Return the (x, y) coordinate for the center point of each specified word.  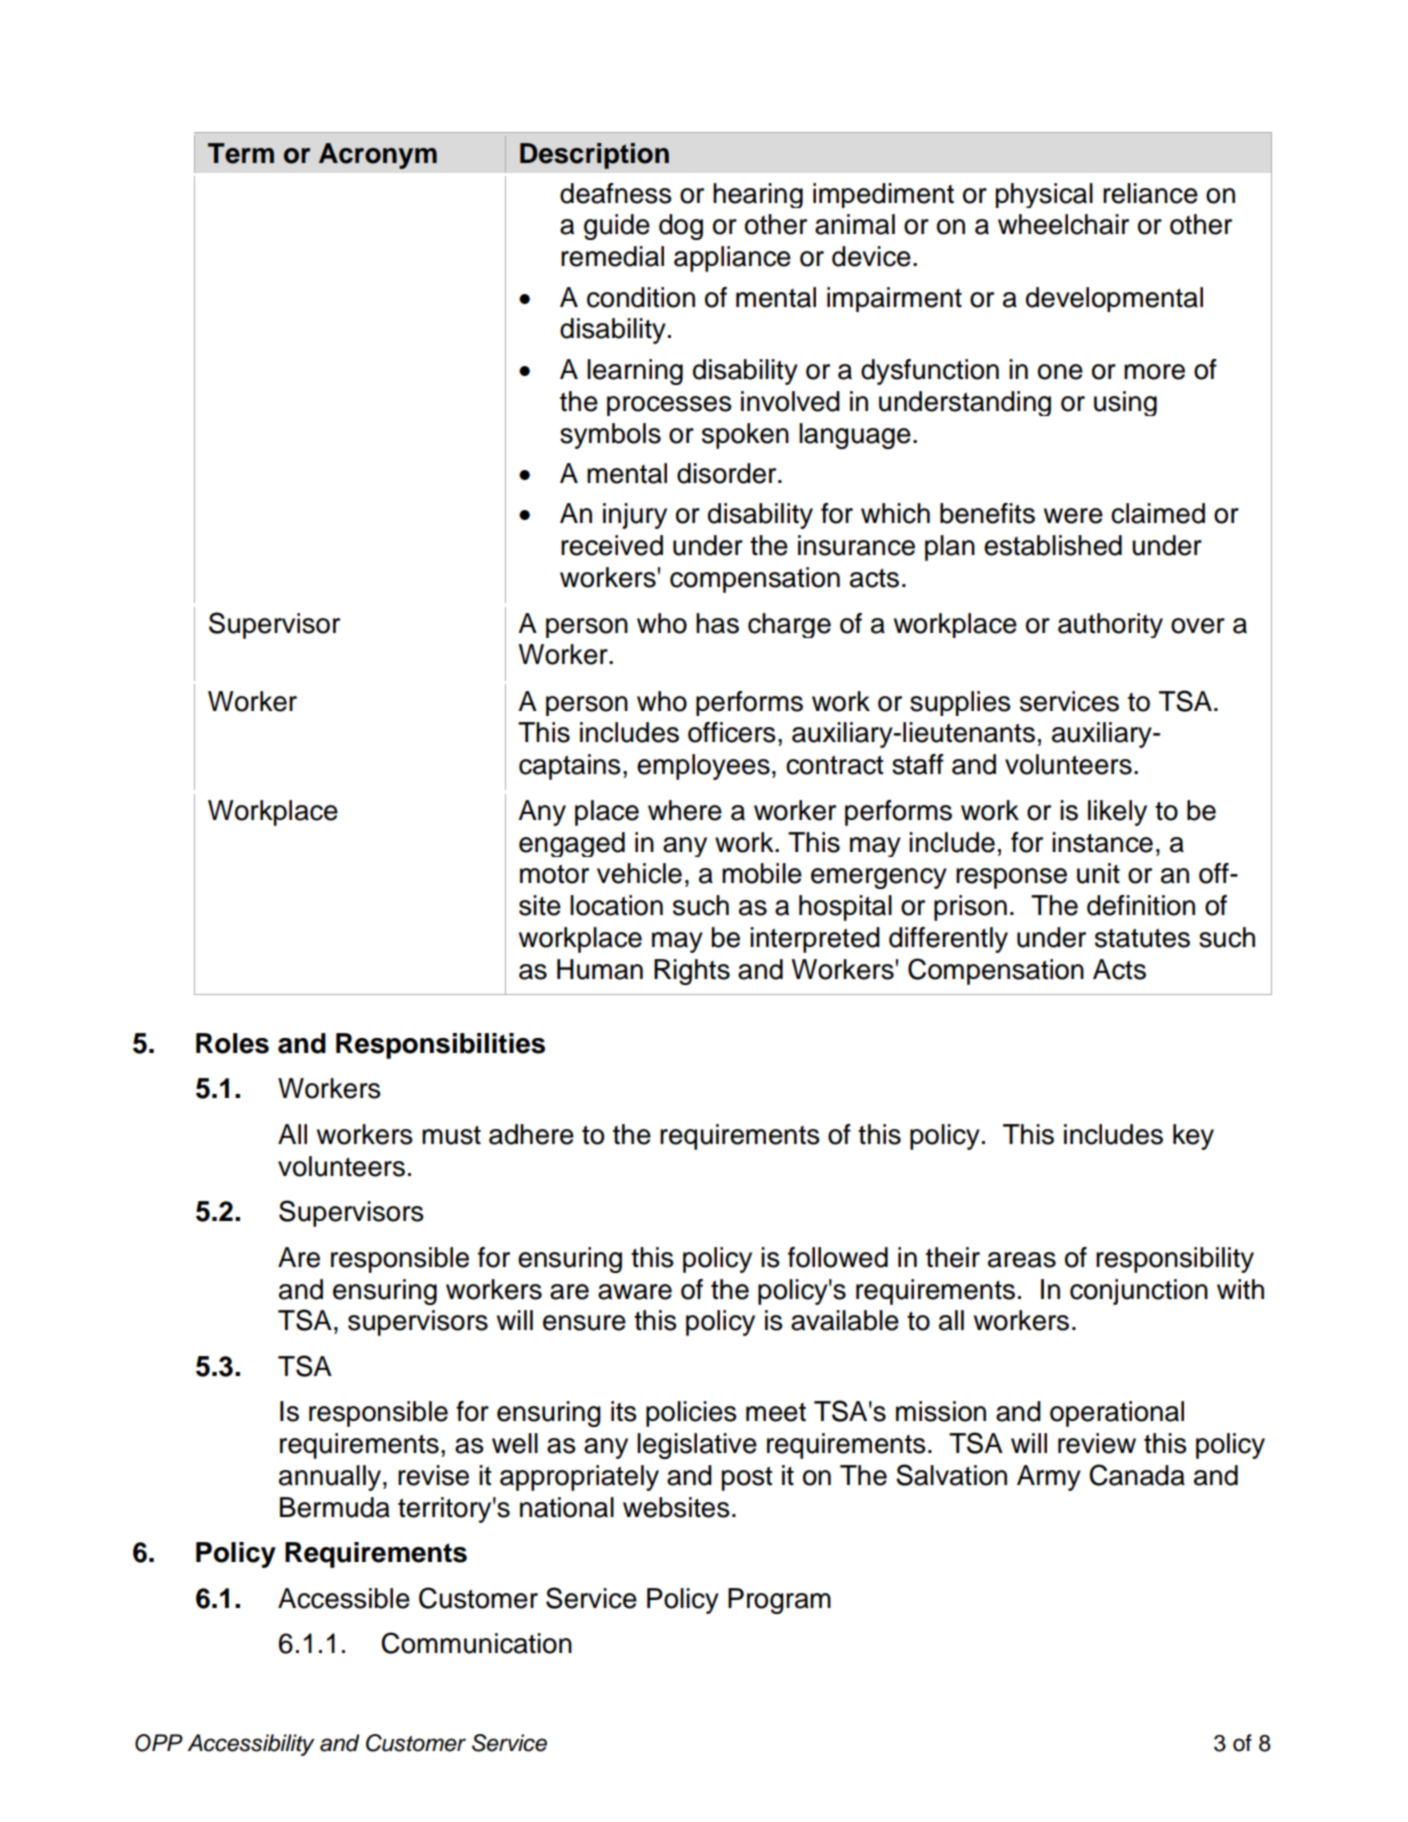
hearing (758, 195)
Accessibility (251, 1745)
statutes (1142, 938)
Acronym (378, 156)
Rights (692, 972)
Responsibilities (440, 1046)
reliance (1150, 193)
